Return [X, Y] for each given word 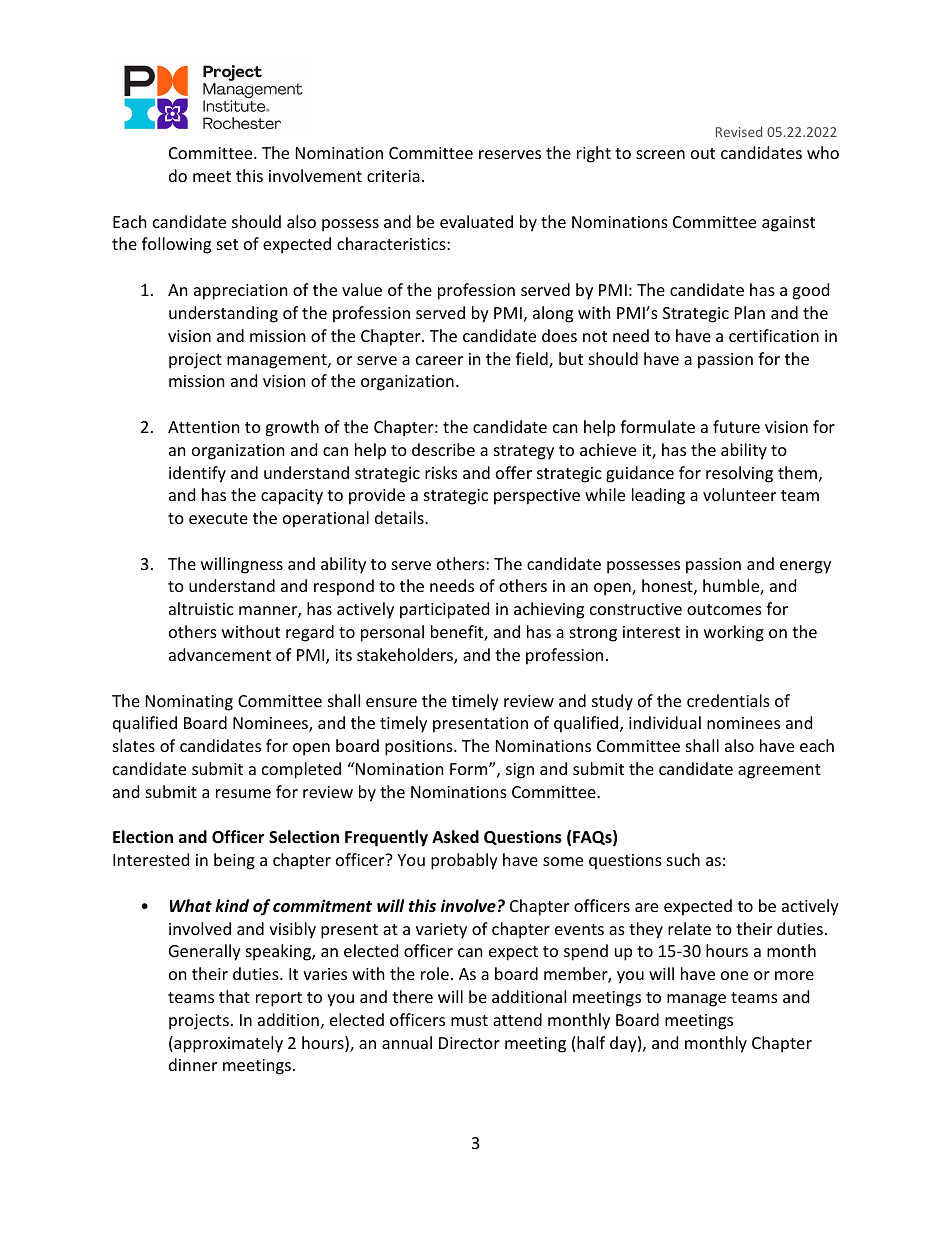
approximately [227, 1044]
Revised [739, 131]
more [794, 975]
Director [469, 1043]
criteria [393, 176]
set [227, 244]
